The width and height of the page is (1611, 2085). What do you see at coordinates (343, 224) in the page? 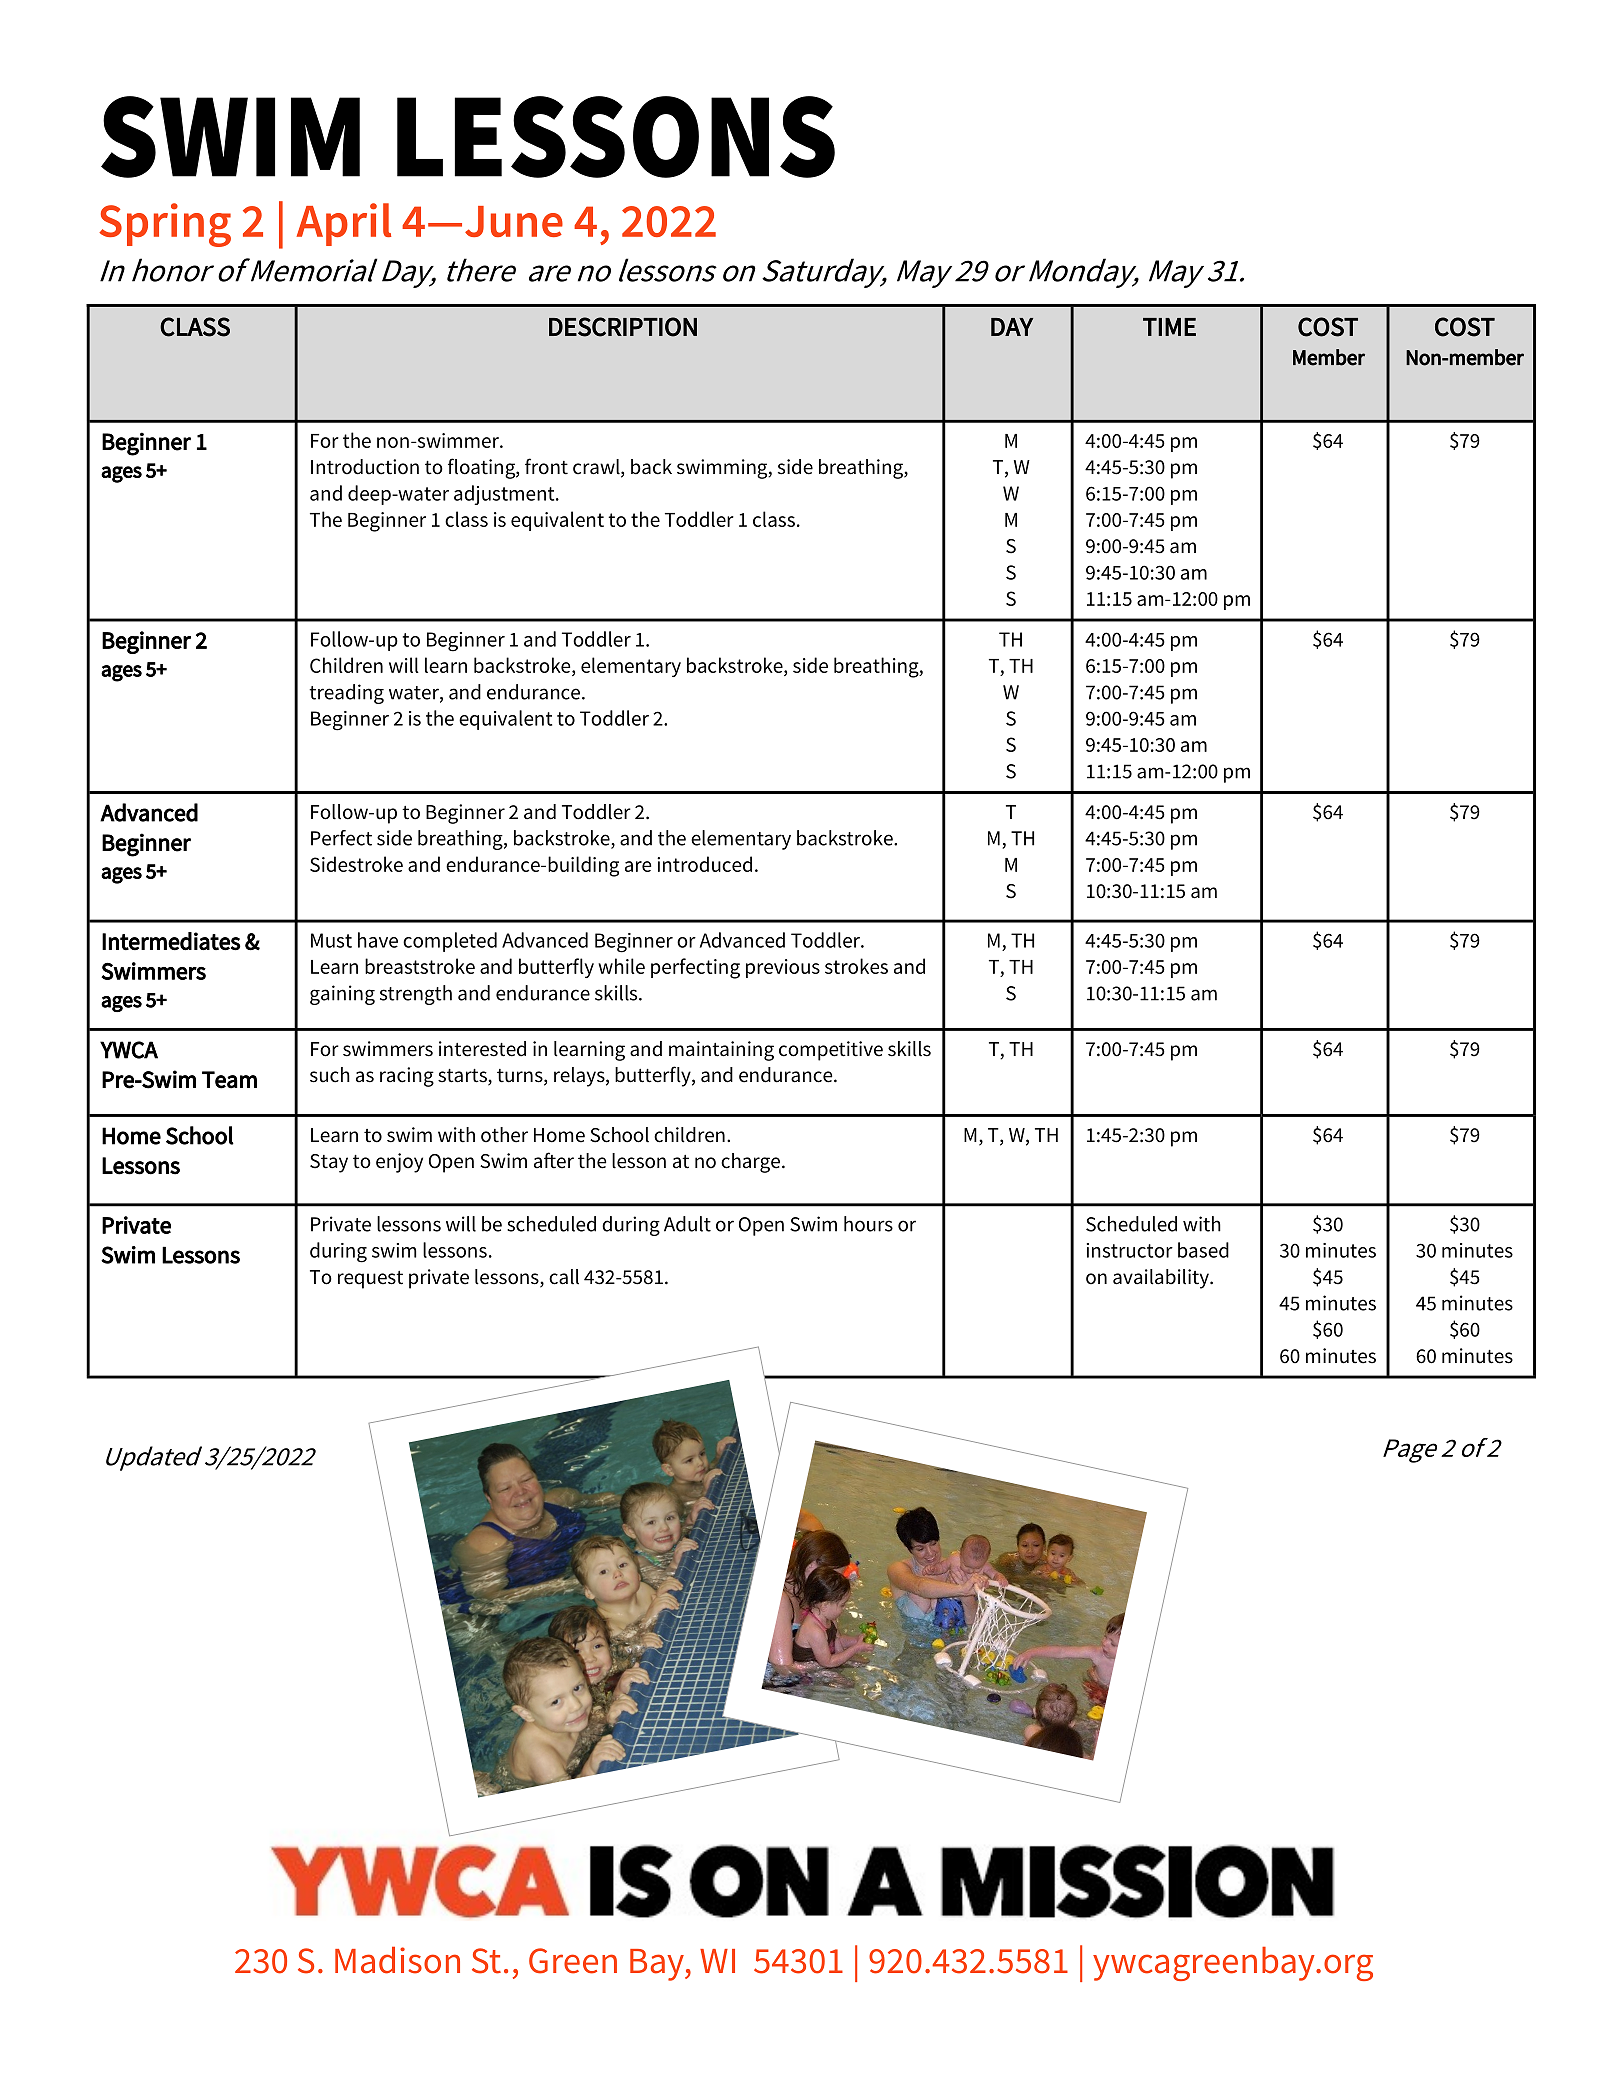
I see `April` at bounding box center [343, 224].
